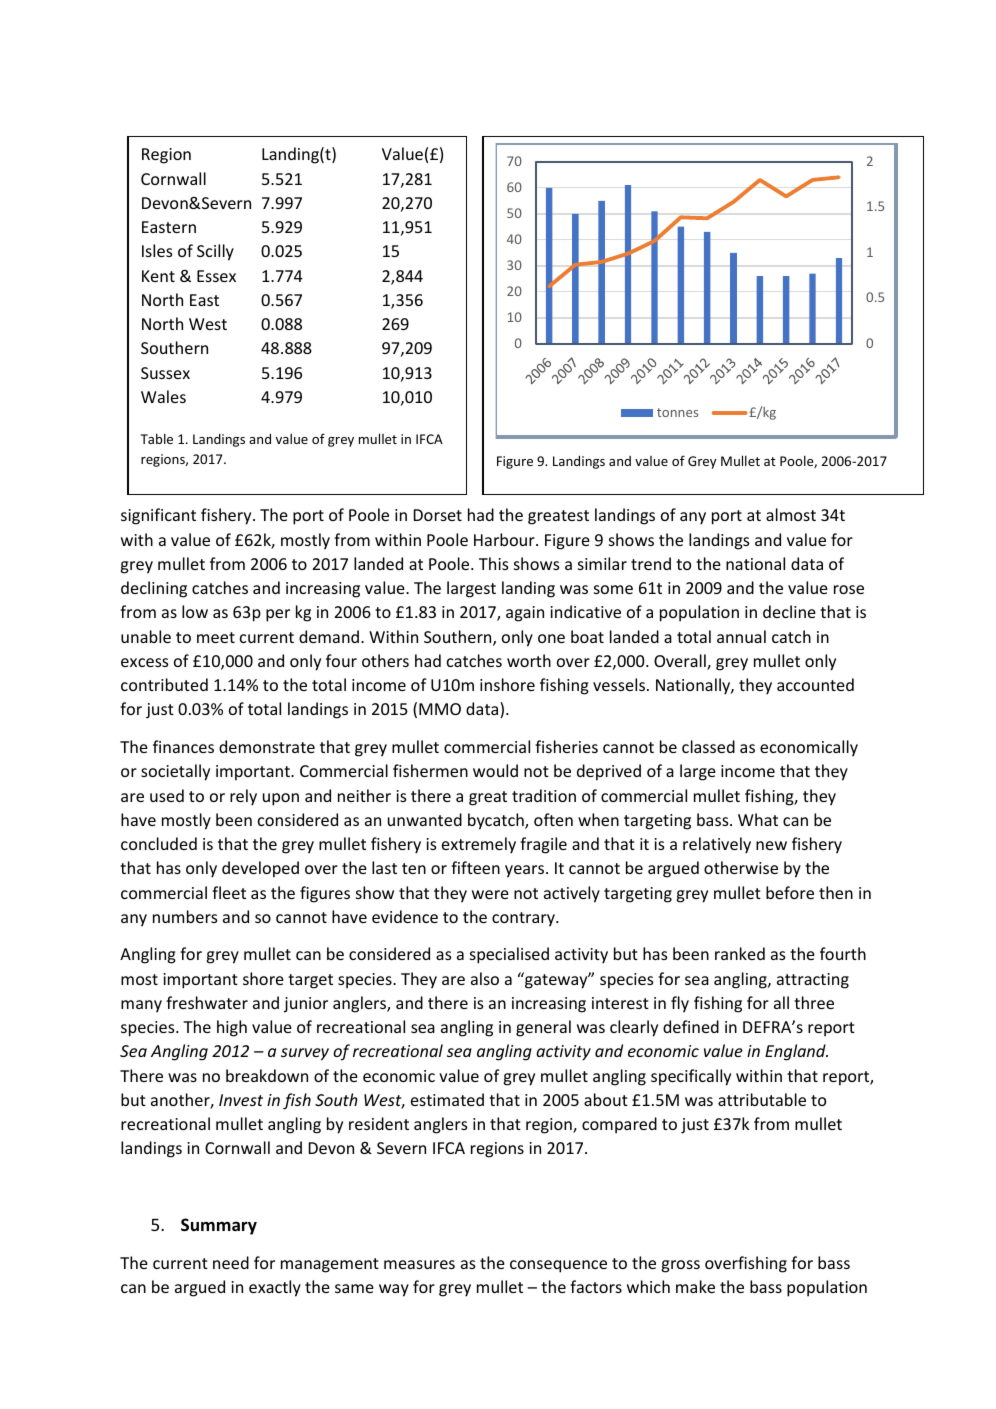  I want to click on trend, so click(651, 563).
